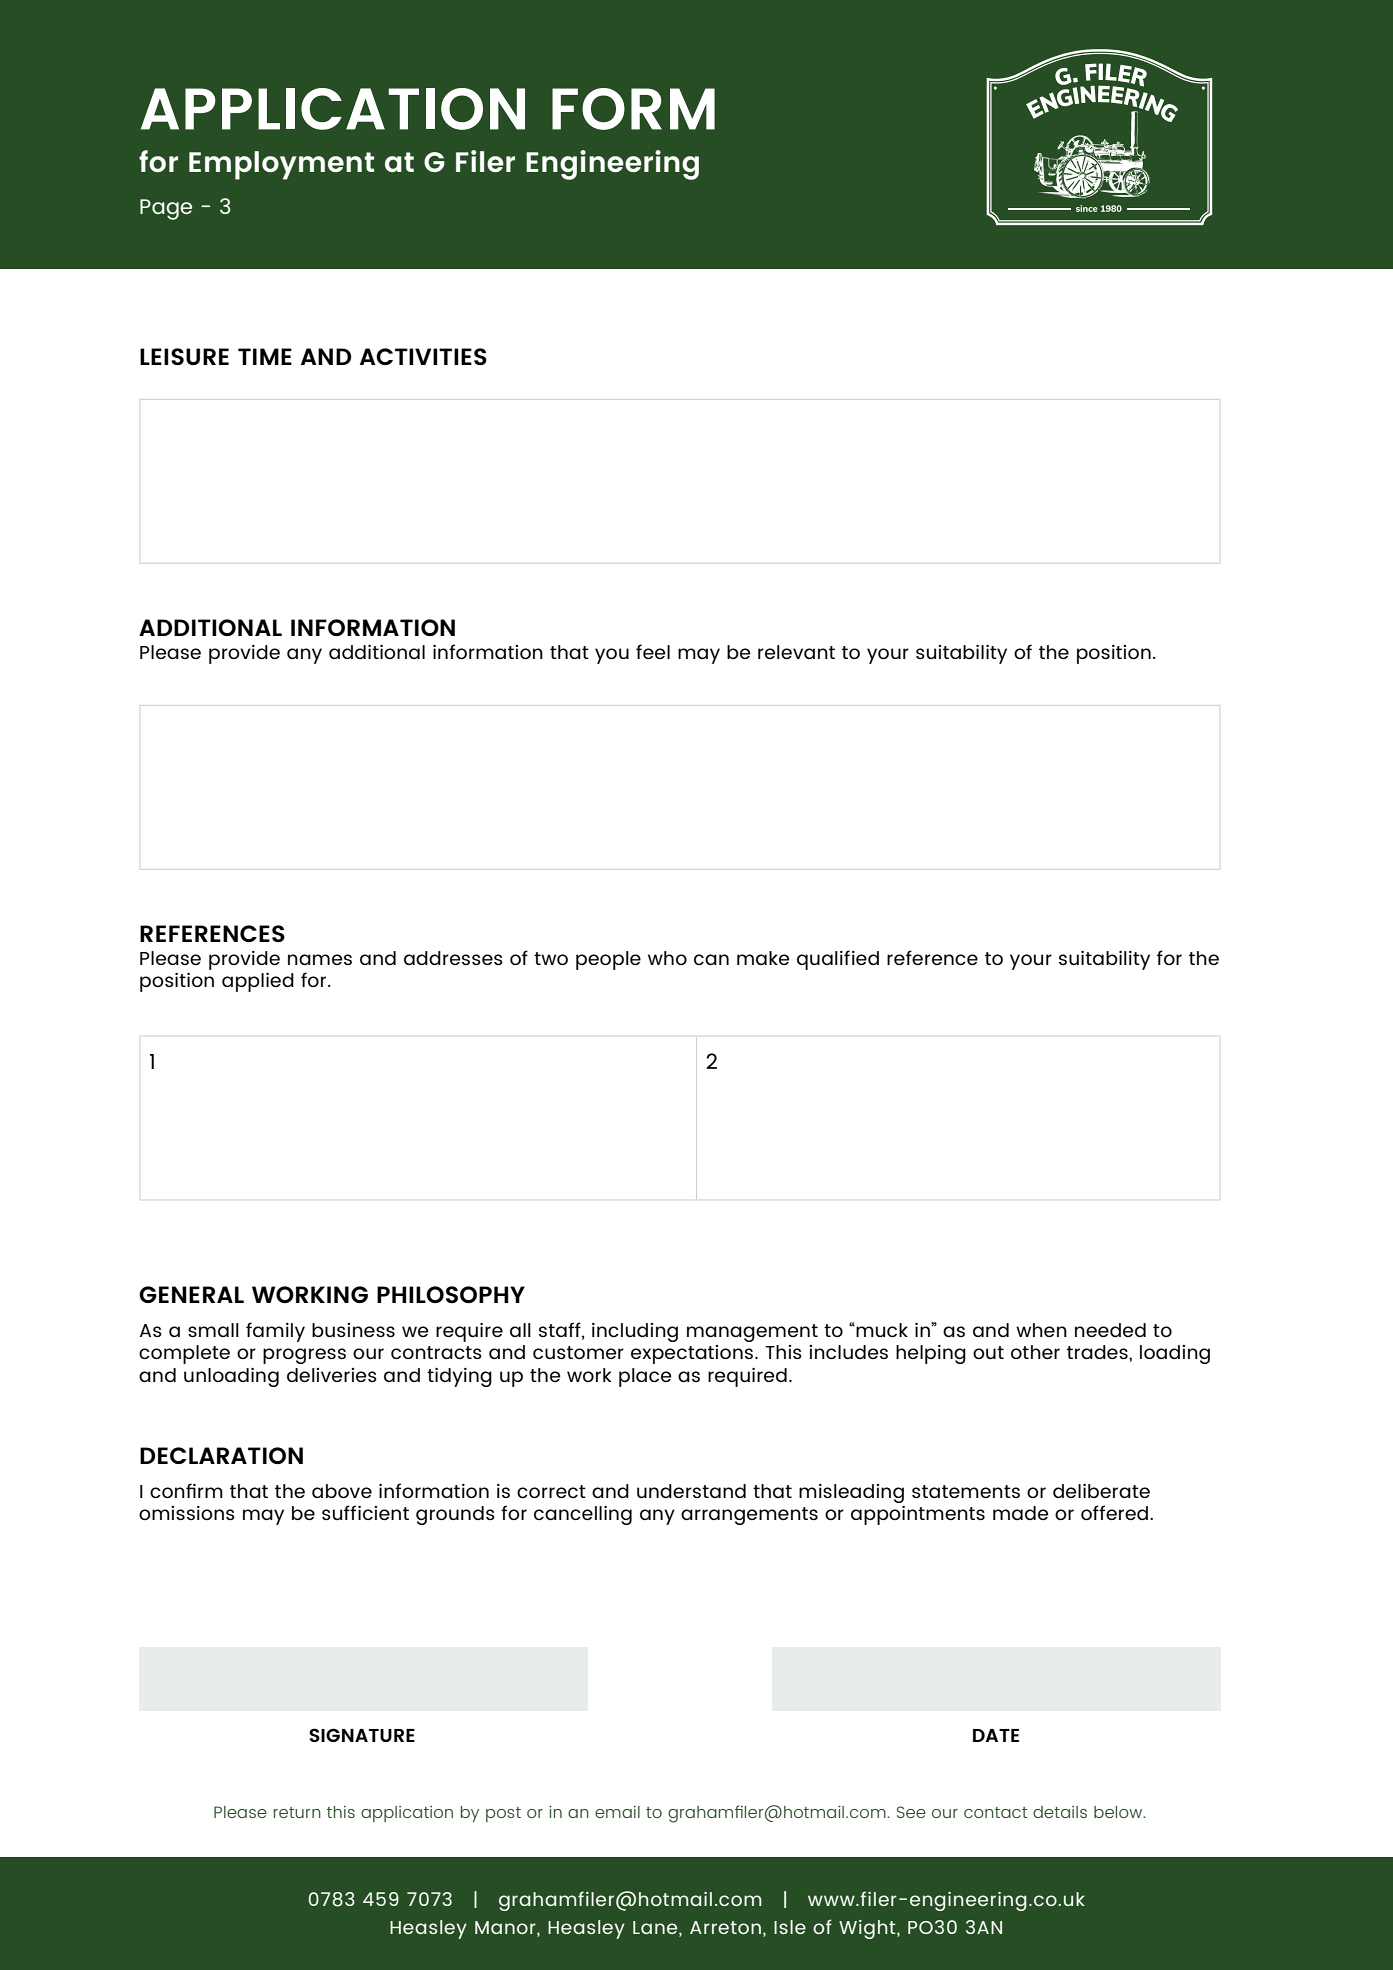  What do you see at coordinates (297, 1812) in the page?
I see `return` at bounding box center [297, 1812].
